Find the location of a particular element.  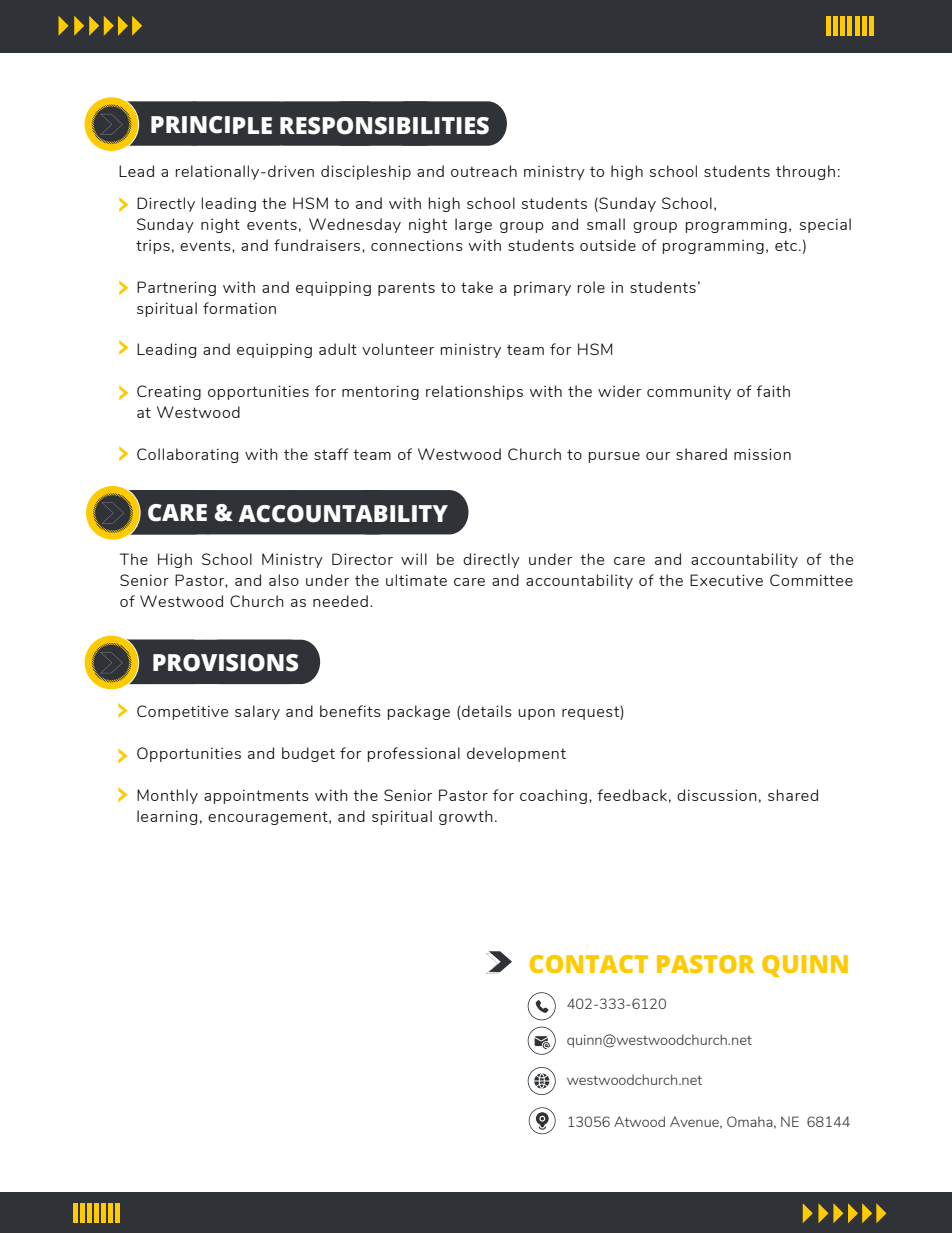

growth is located at coordinates (466, 817).
